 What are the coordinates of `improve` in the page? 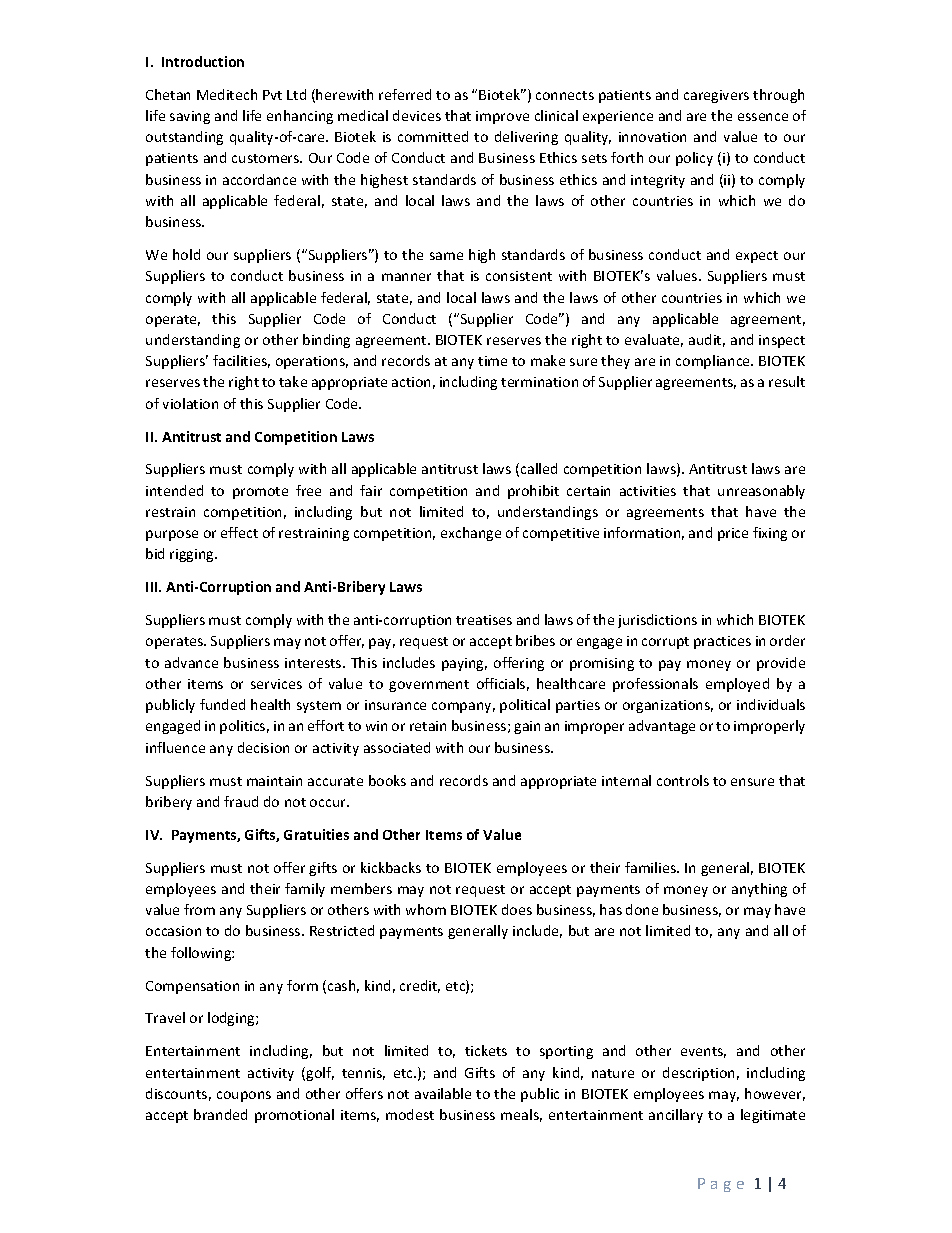 It's located at (502, 117).
